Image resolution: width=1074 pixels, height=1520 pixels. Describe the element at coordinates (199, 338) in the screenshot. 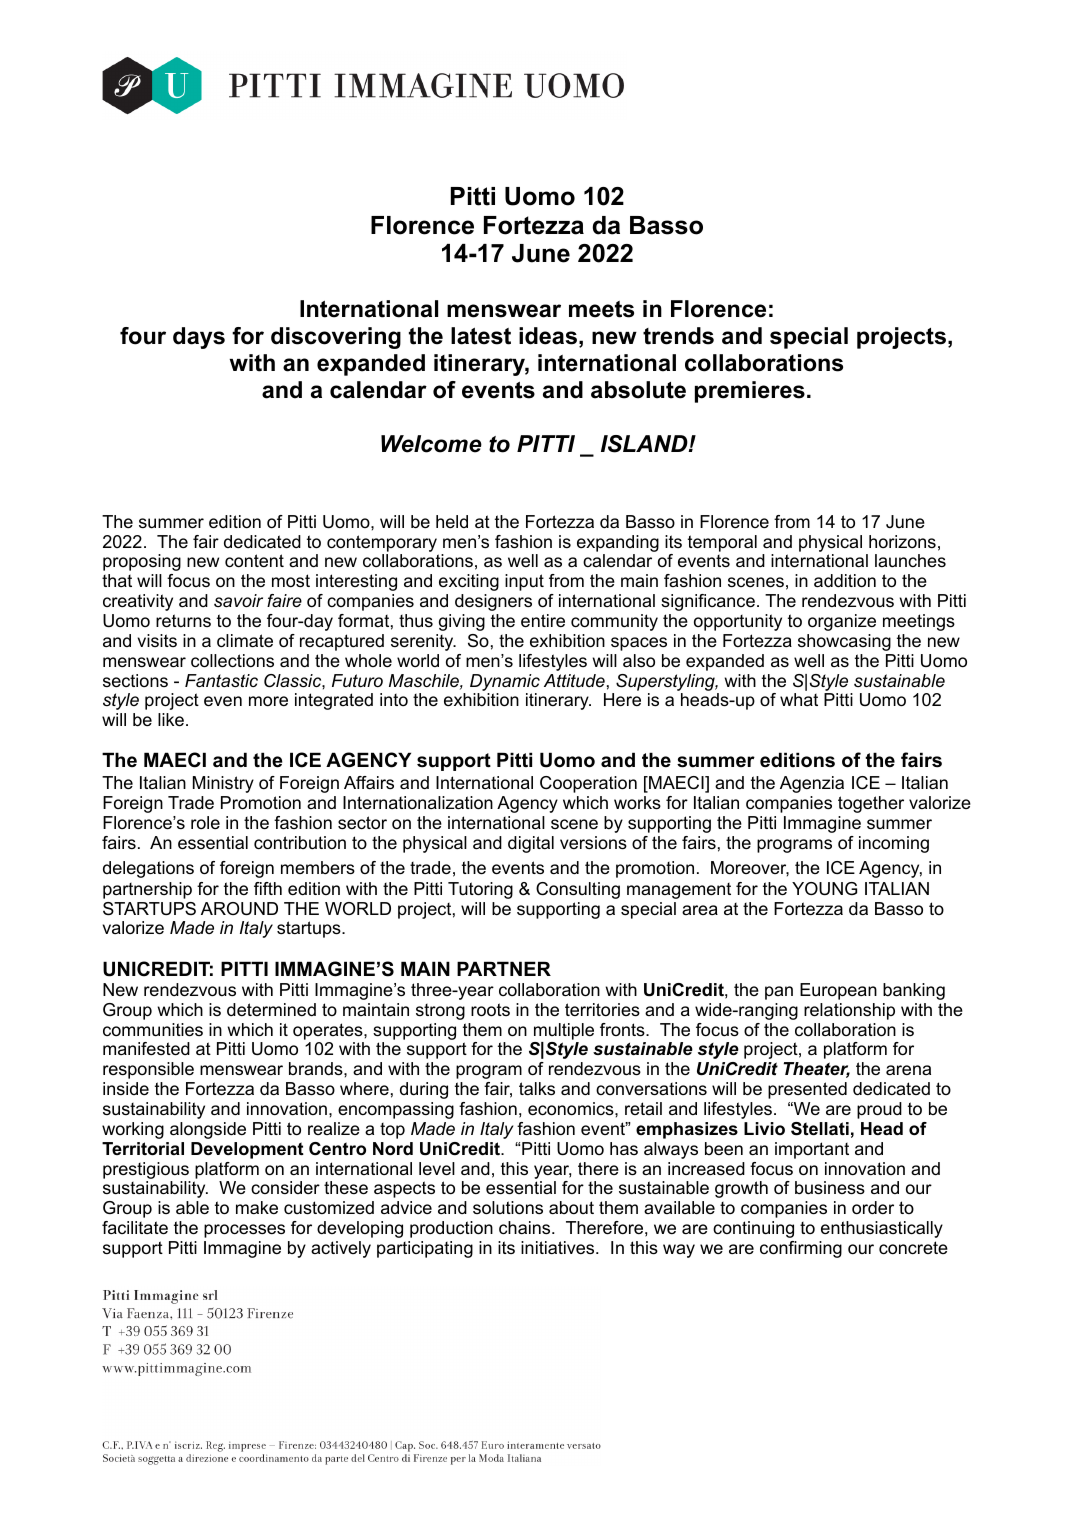

I see `days` at that location.
